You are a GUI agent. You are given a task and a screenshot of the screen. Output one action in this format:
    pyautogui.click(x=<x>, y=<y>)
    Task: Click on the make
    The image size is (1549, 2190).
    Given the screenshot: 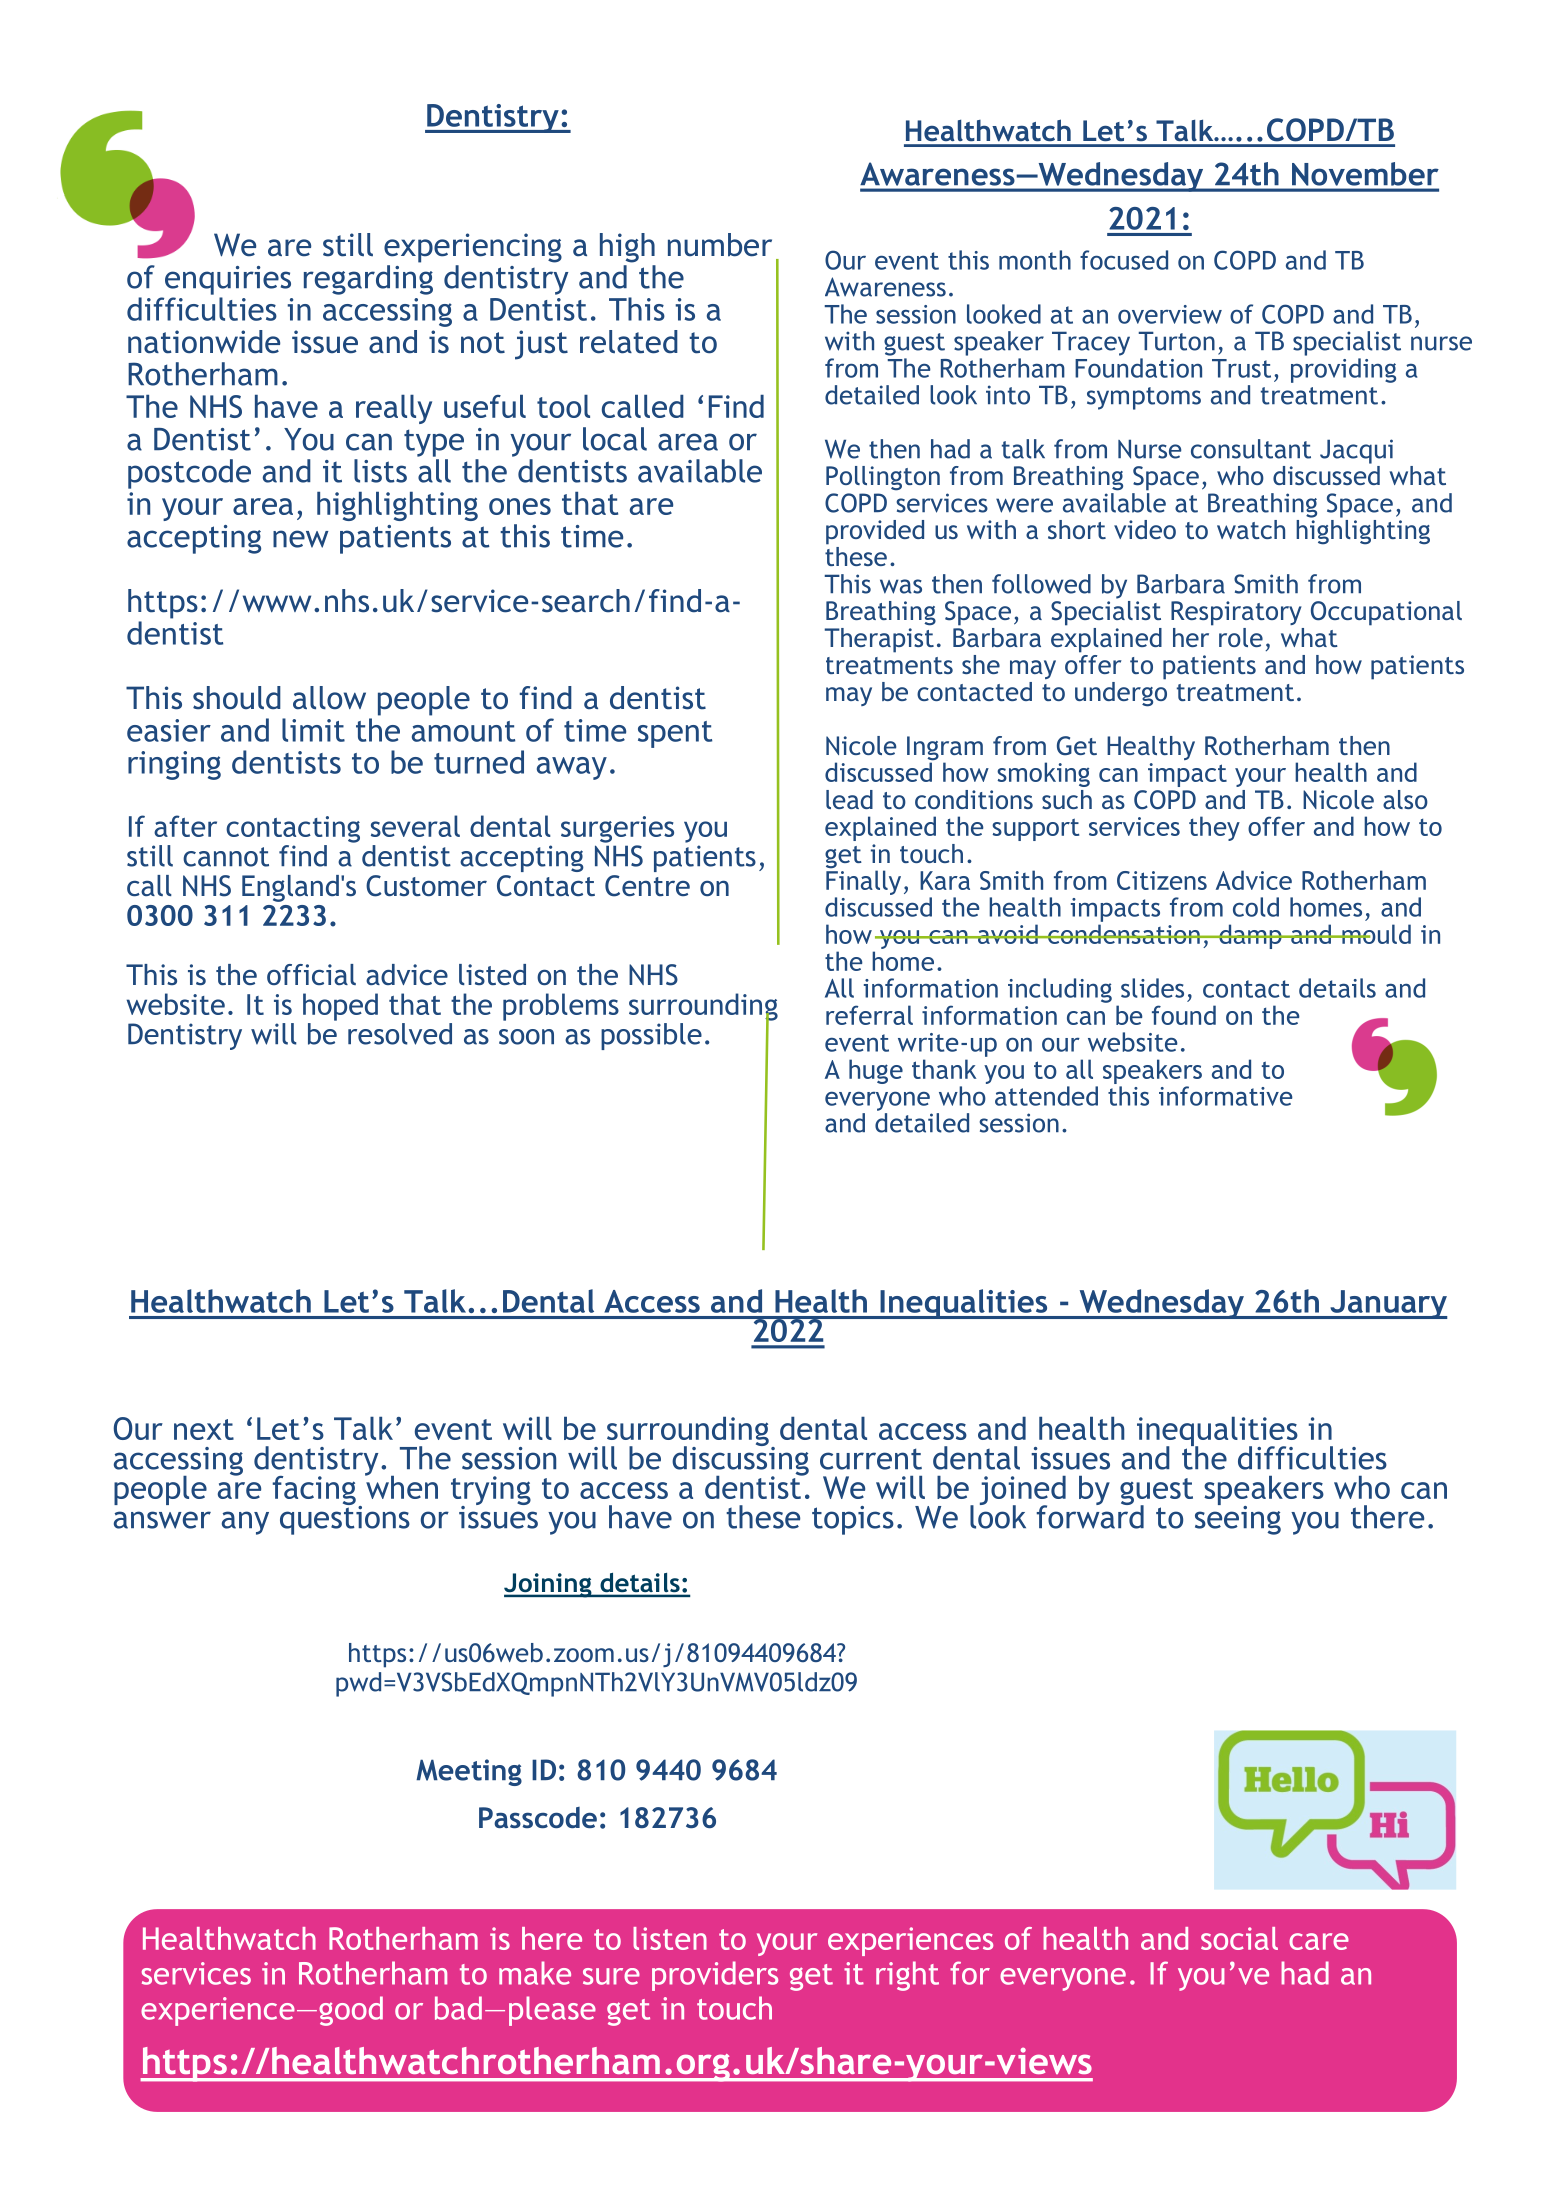 What is the action you would take?
    pyautogui.click(x=535, y=1973)
